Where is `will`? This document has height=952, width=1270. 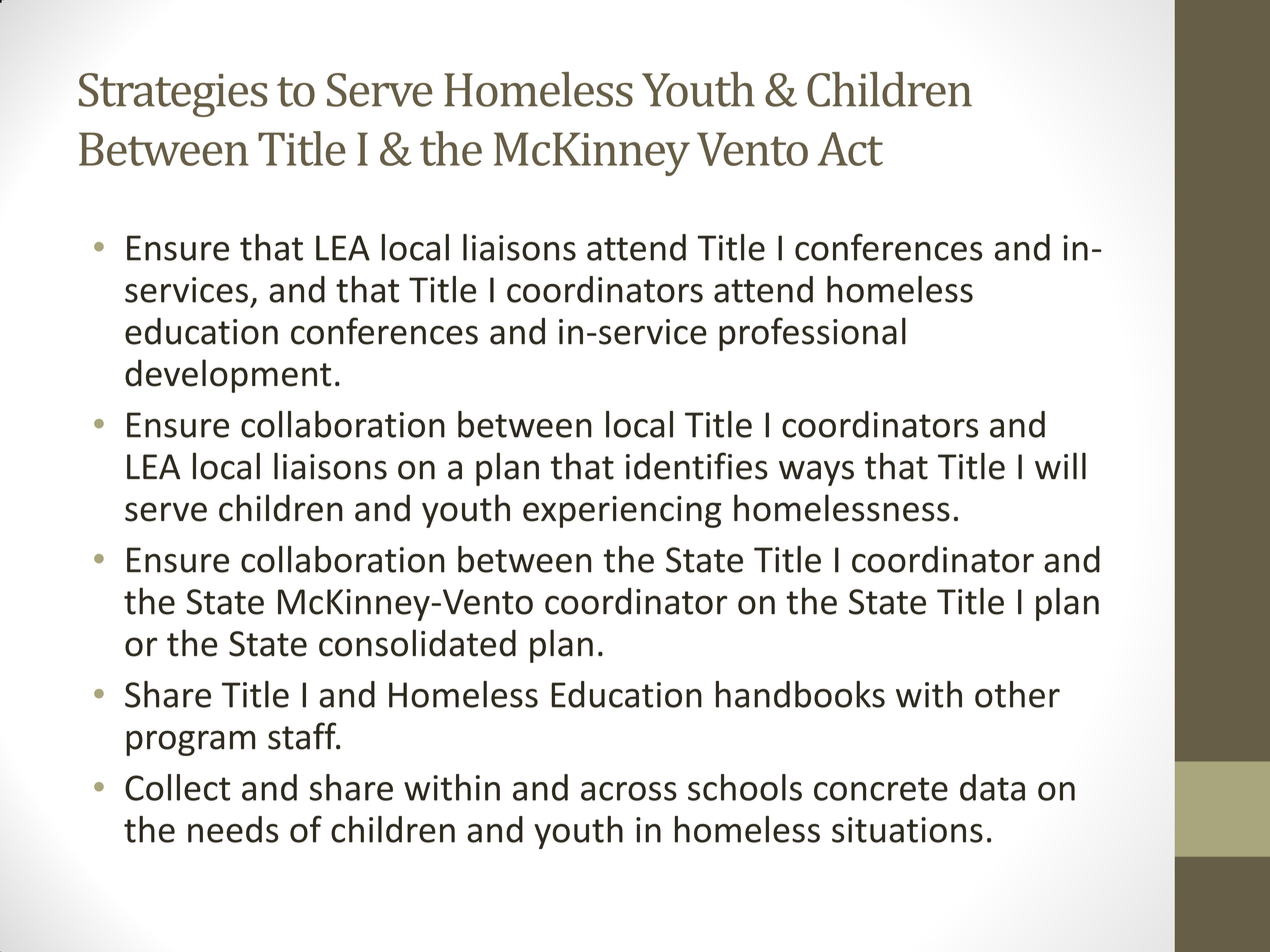 will is located at coordinates (1060, 465).
